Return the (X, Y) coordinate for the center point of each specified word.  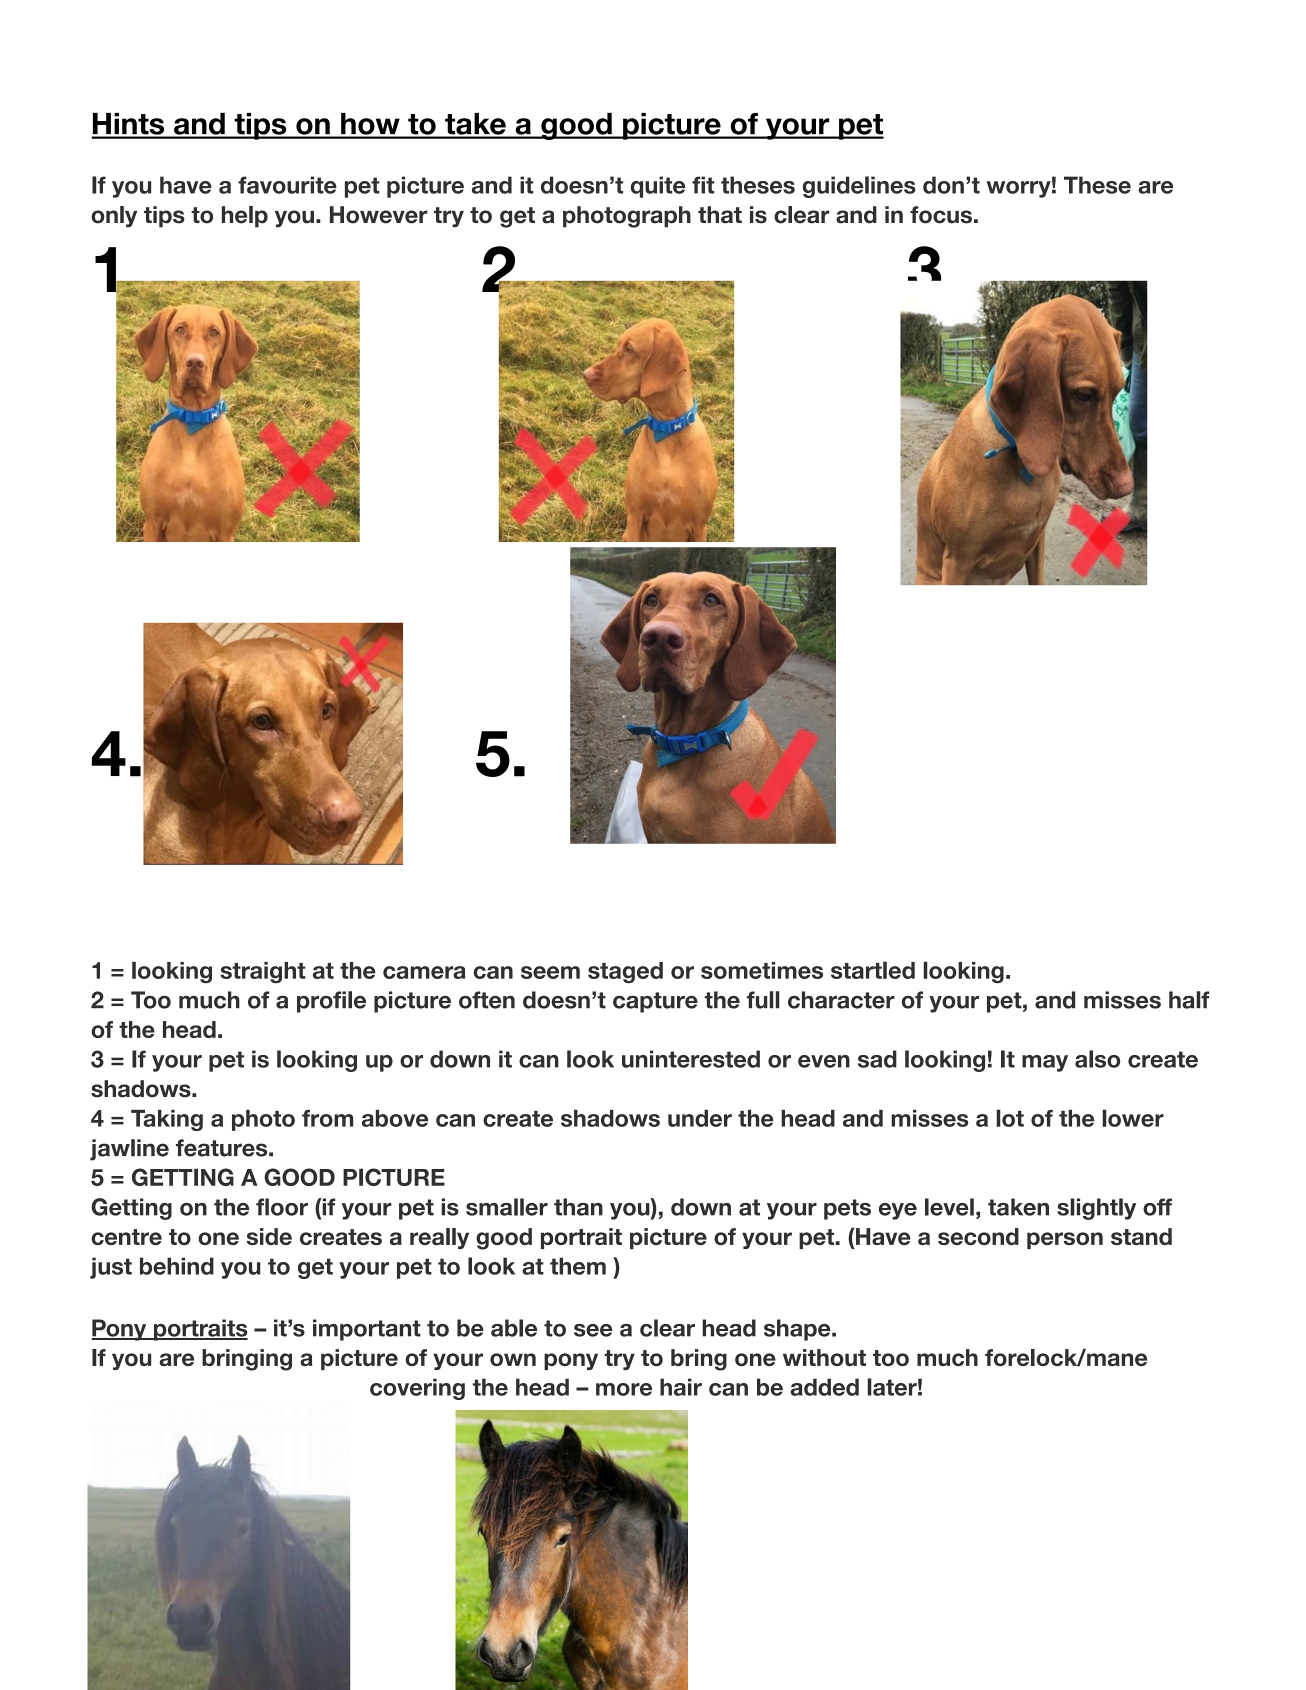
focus (941, 215)
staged (625, 973)
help (245, 217)
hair (681, 1387)
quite (658, 187)
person (1065, 1240)
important (367, 1330)
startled (873, 970)
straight (263, 972)
